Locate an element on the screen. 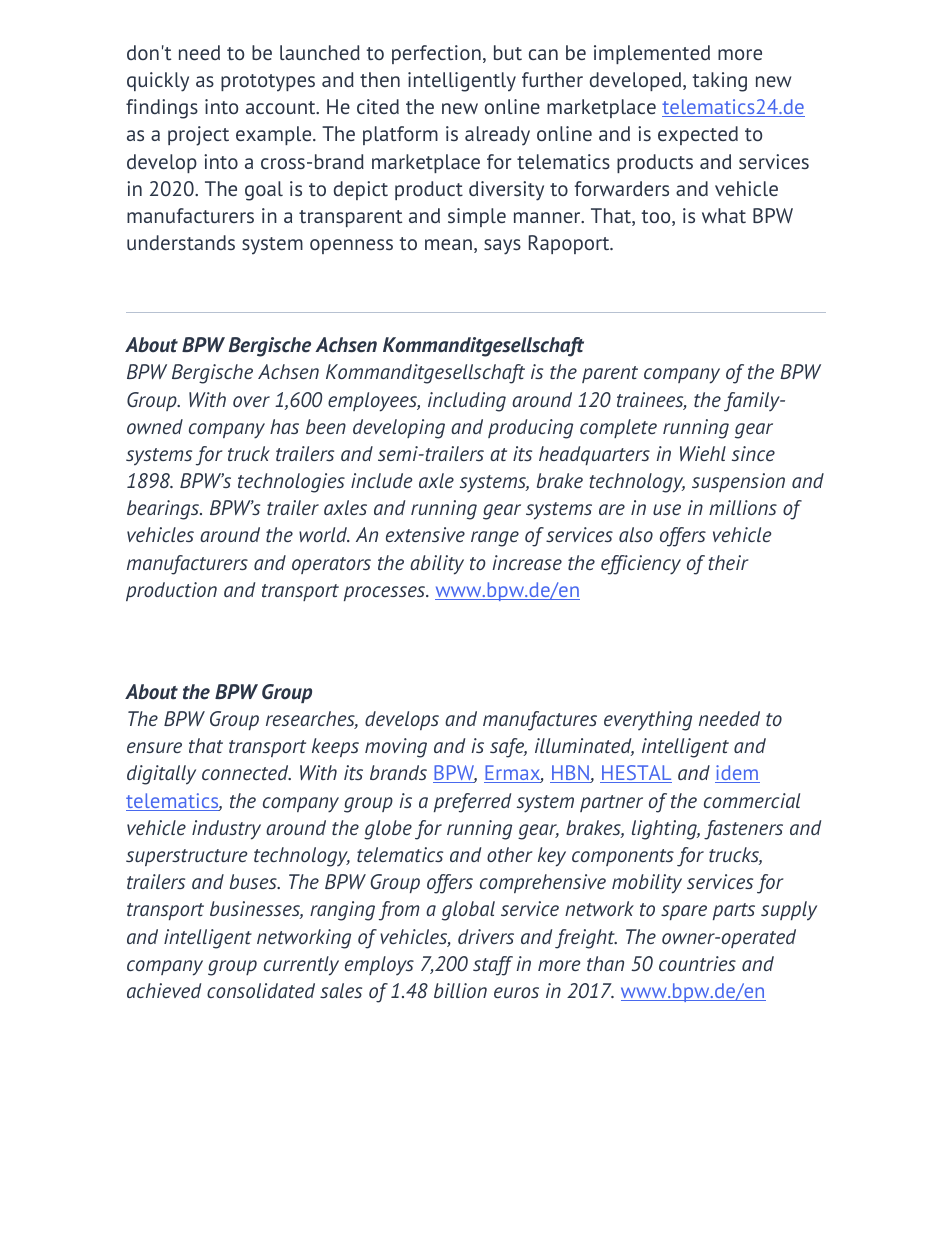  taking is located at coordinates (719, 82).
